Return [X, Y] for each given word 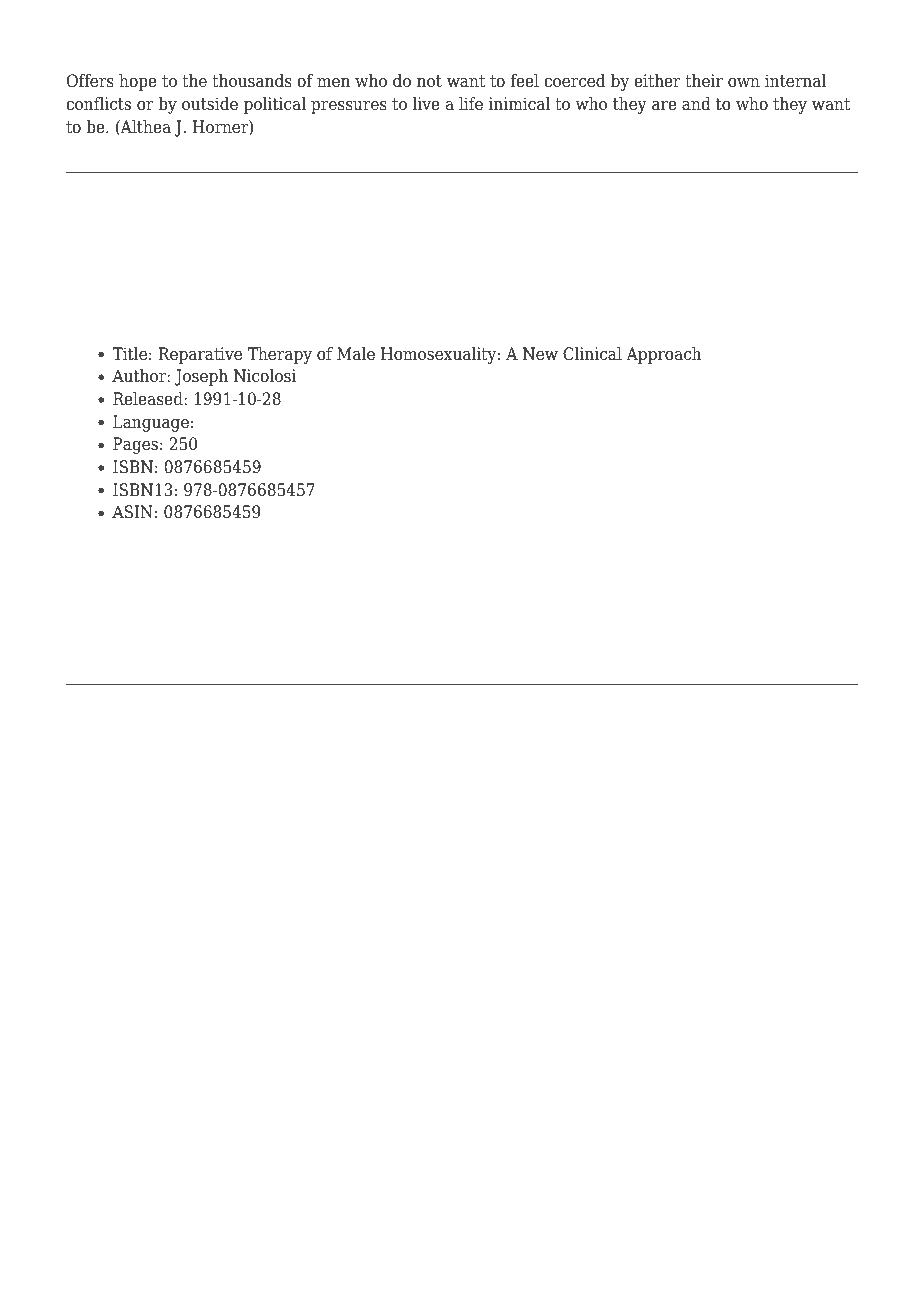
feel [525, 81]
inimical [519, 104]
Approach [664, 355]
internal [795, 81]
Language [151, 423]
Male [356, 353]
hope [138, 82]
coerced [574, 81]
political [275, 105]
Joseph [201, 377]
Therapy [280, 355]
